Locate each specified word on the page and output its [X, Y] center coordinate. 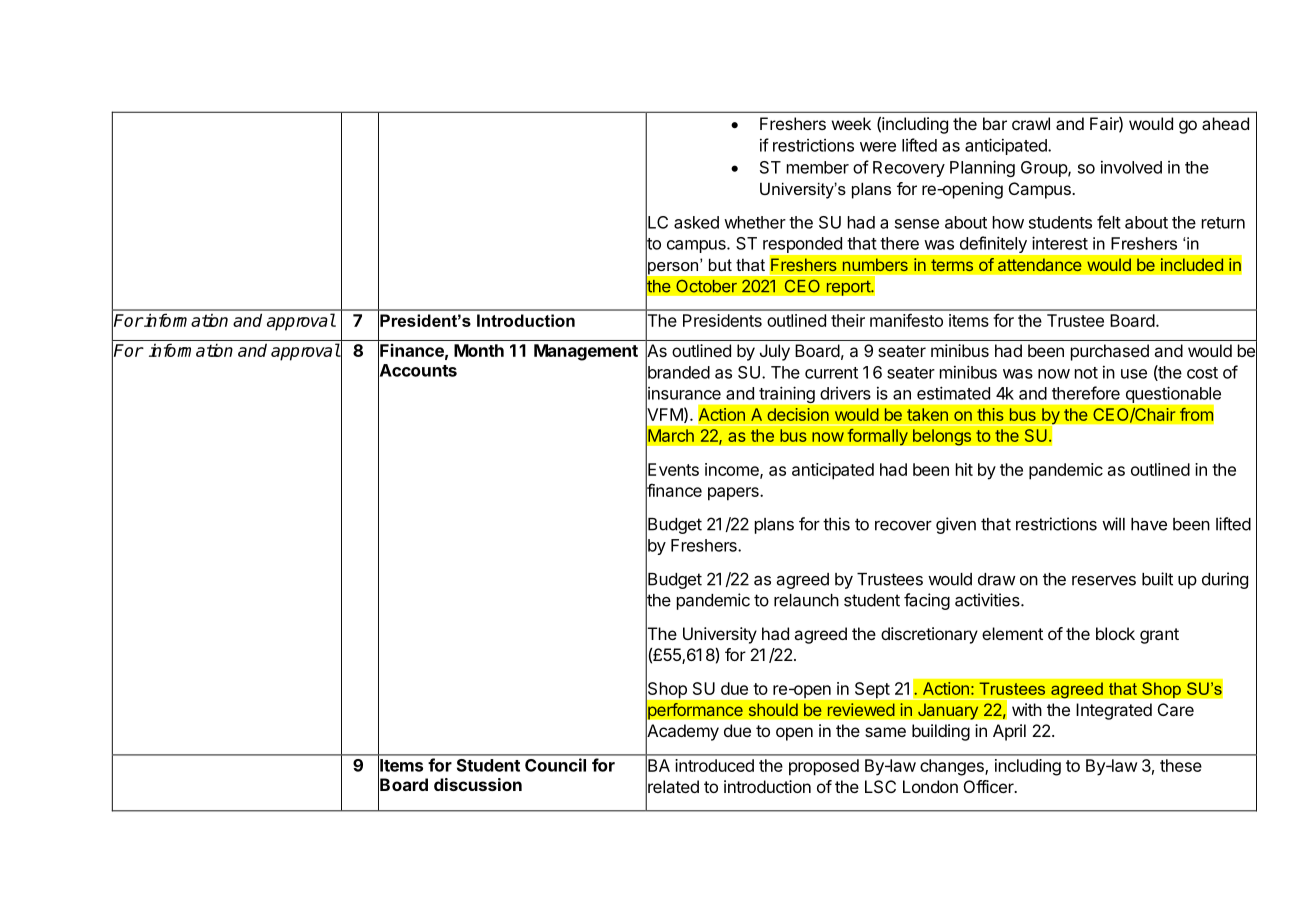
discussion [478, 784]
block [1115, 633]
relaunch [806, 600]
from [1196, 414]
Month [479, 350]
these [1181, 765]
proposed [824, 767]
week [851, 123]
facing [927, 601]
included [1192, 265]
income [733, 470]
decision [798, 414]
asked [696, 222]
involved [1131, 167]
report [849, 288]
